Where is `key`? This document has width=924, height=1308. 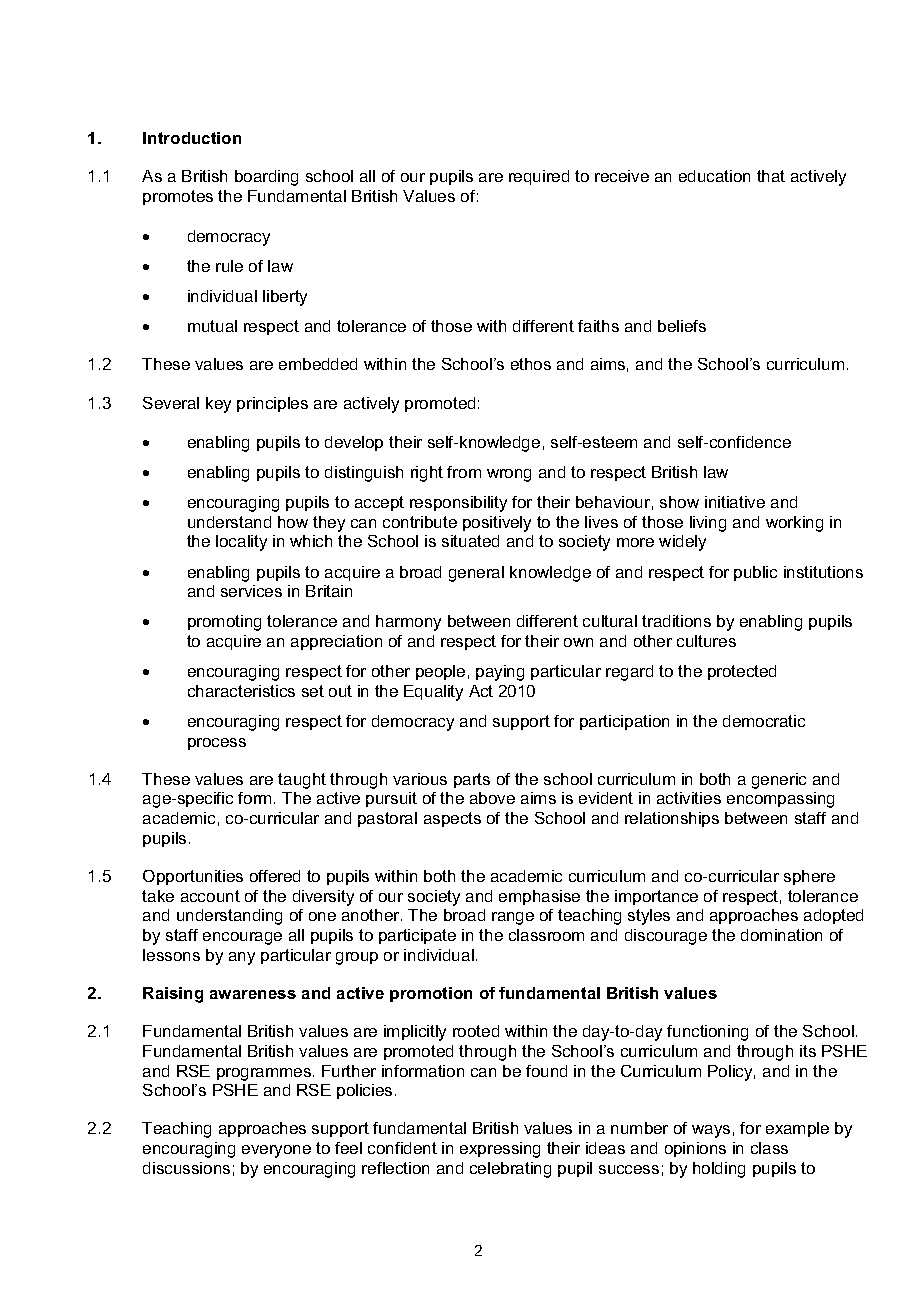 key is located at coordinates (218, 405).
